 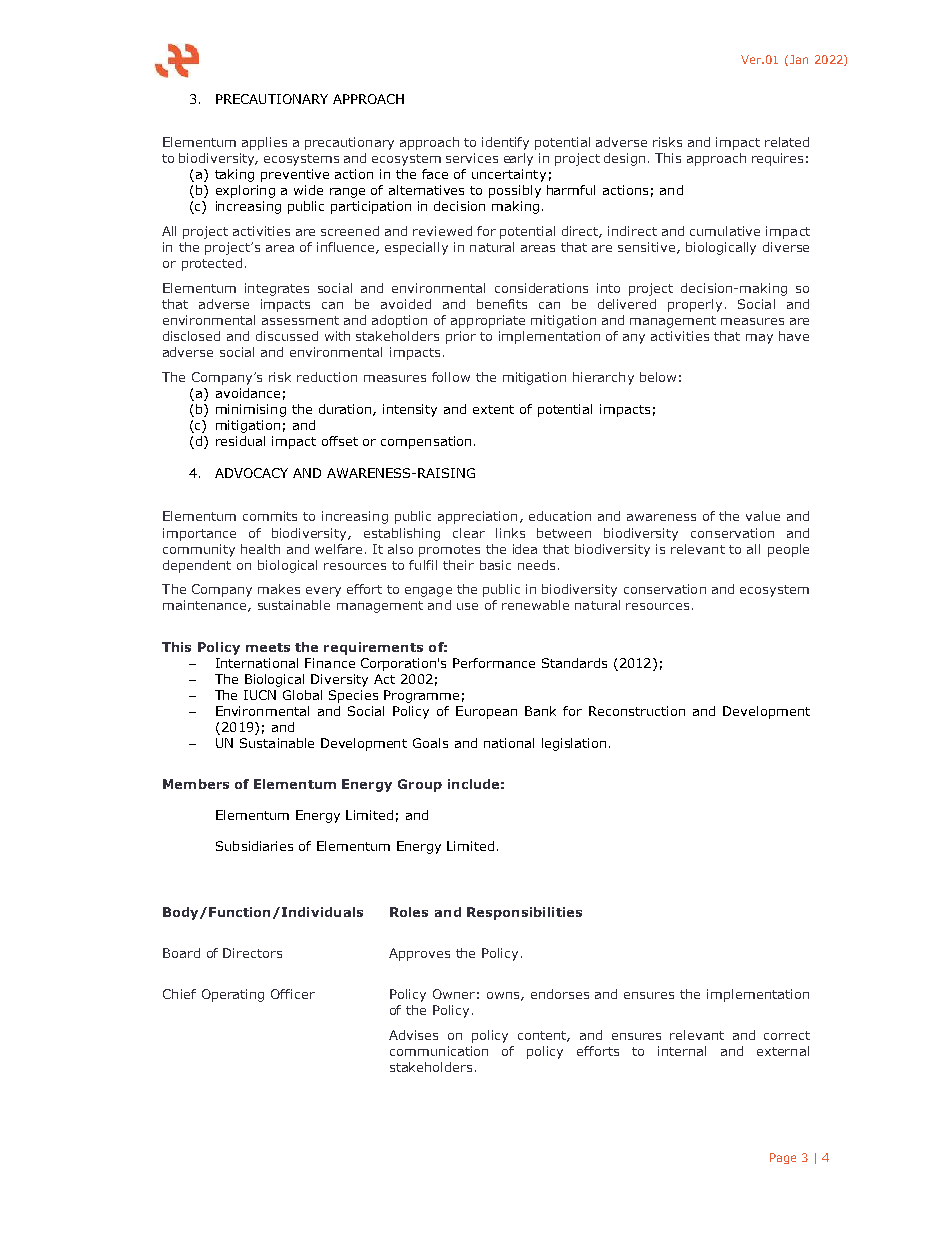 I want to click on Page, so click(x=783, y=1158).
